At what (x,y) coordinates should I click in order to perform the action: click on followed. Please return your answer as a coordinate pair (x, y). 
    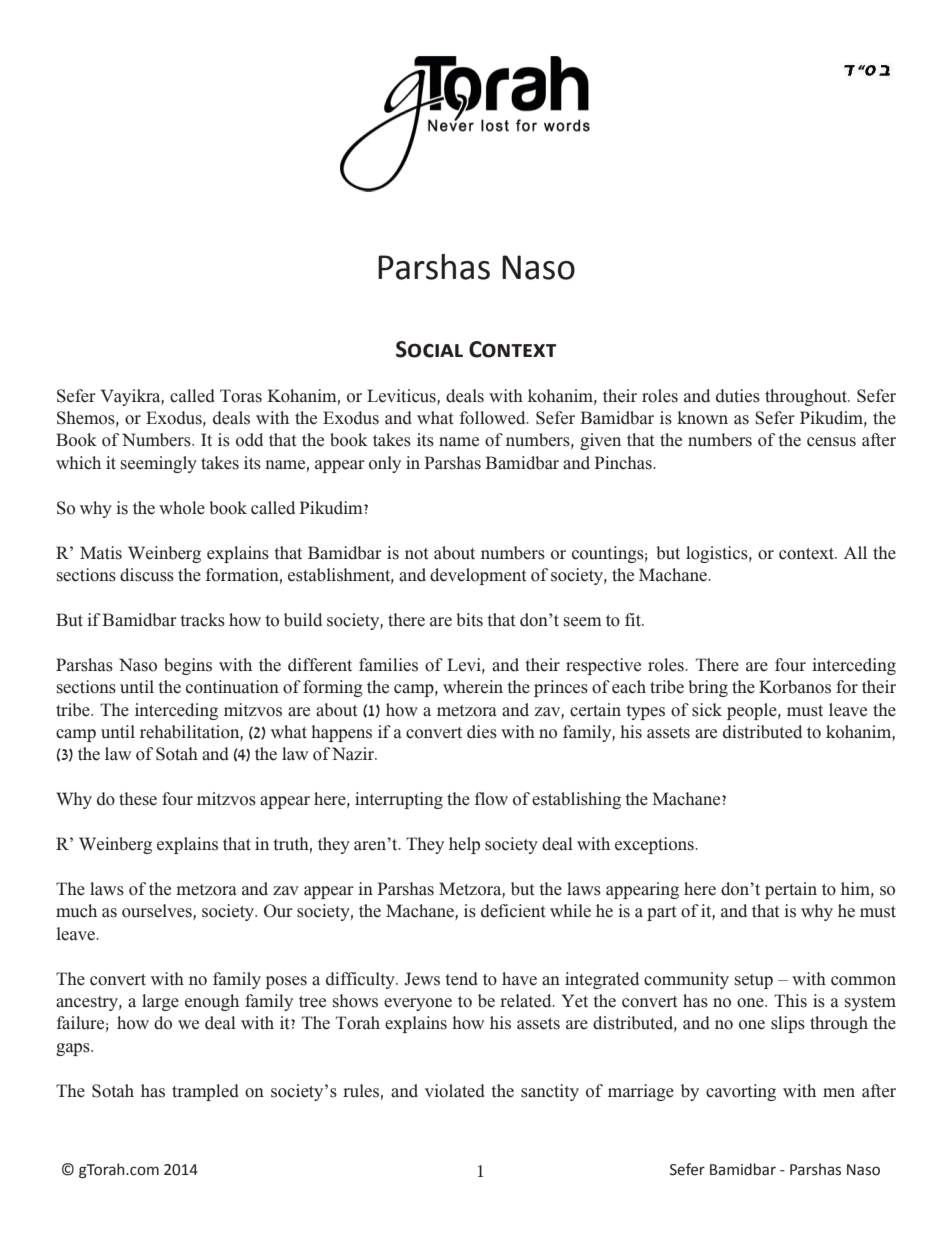
    Looking at the image, I should click on (494, 418).
